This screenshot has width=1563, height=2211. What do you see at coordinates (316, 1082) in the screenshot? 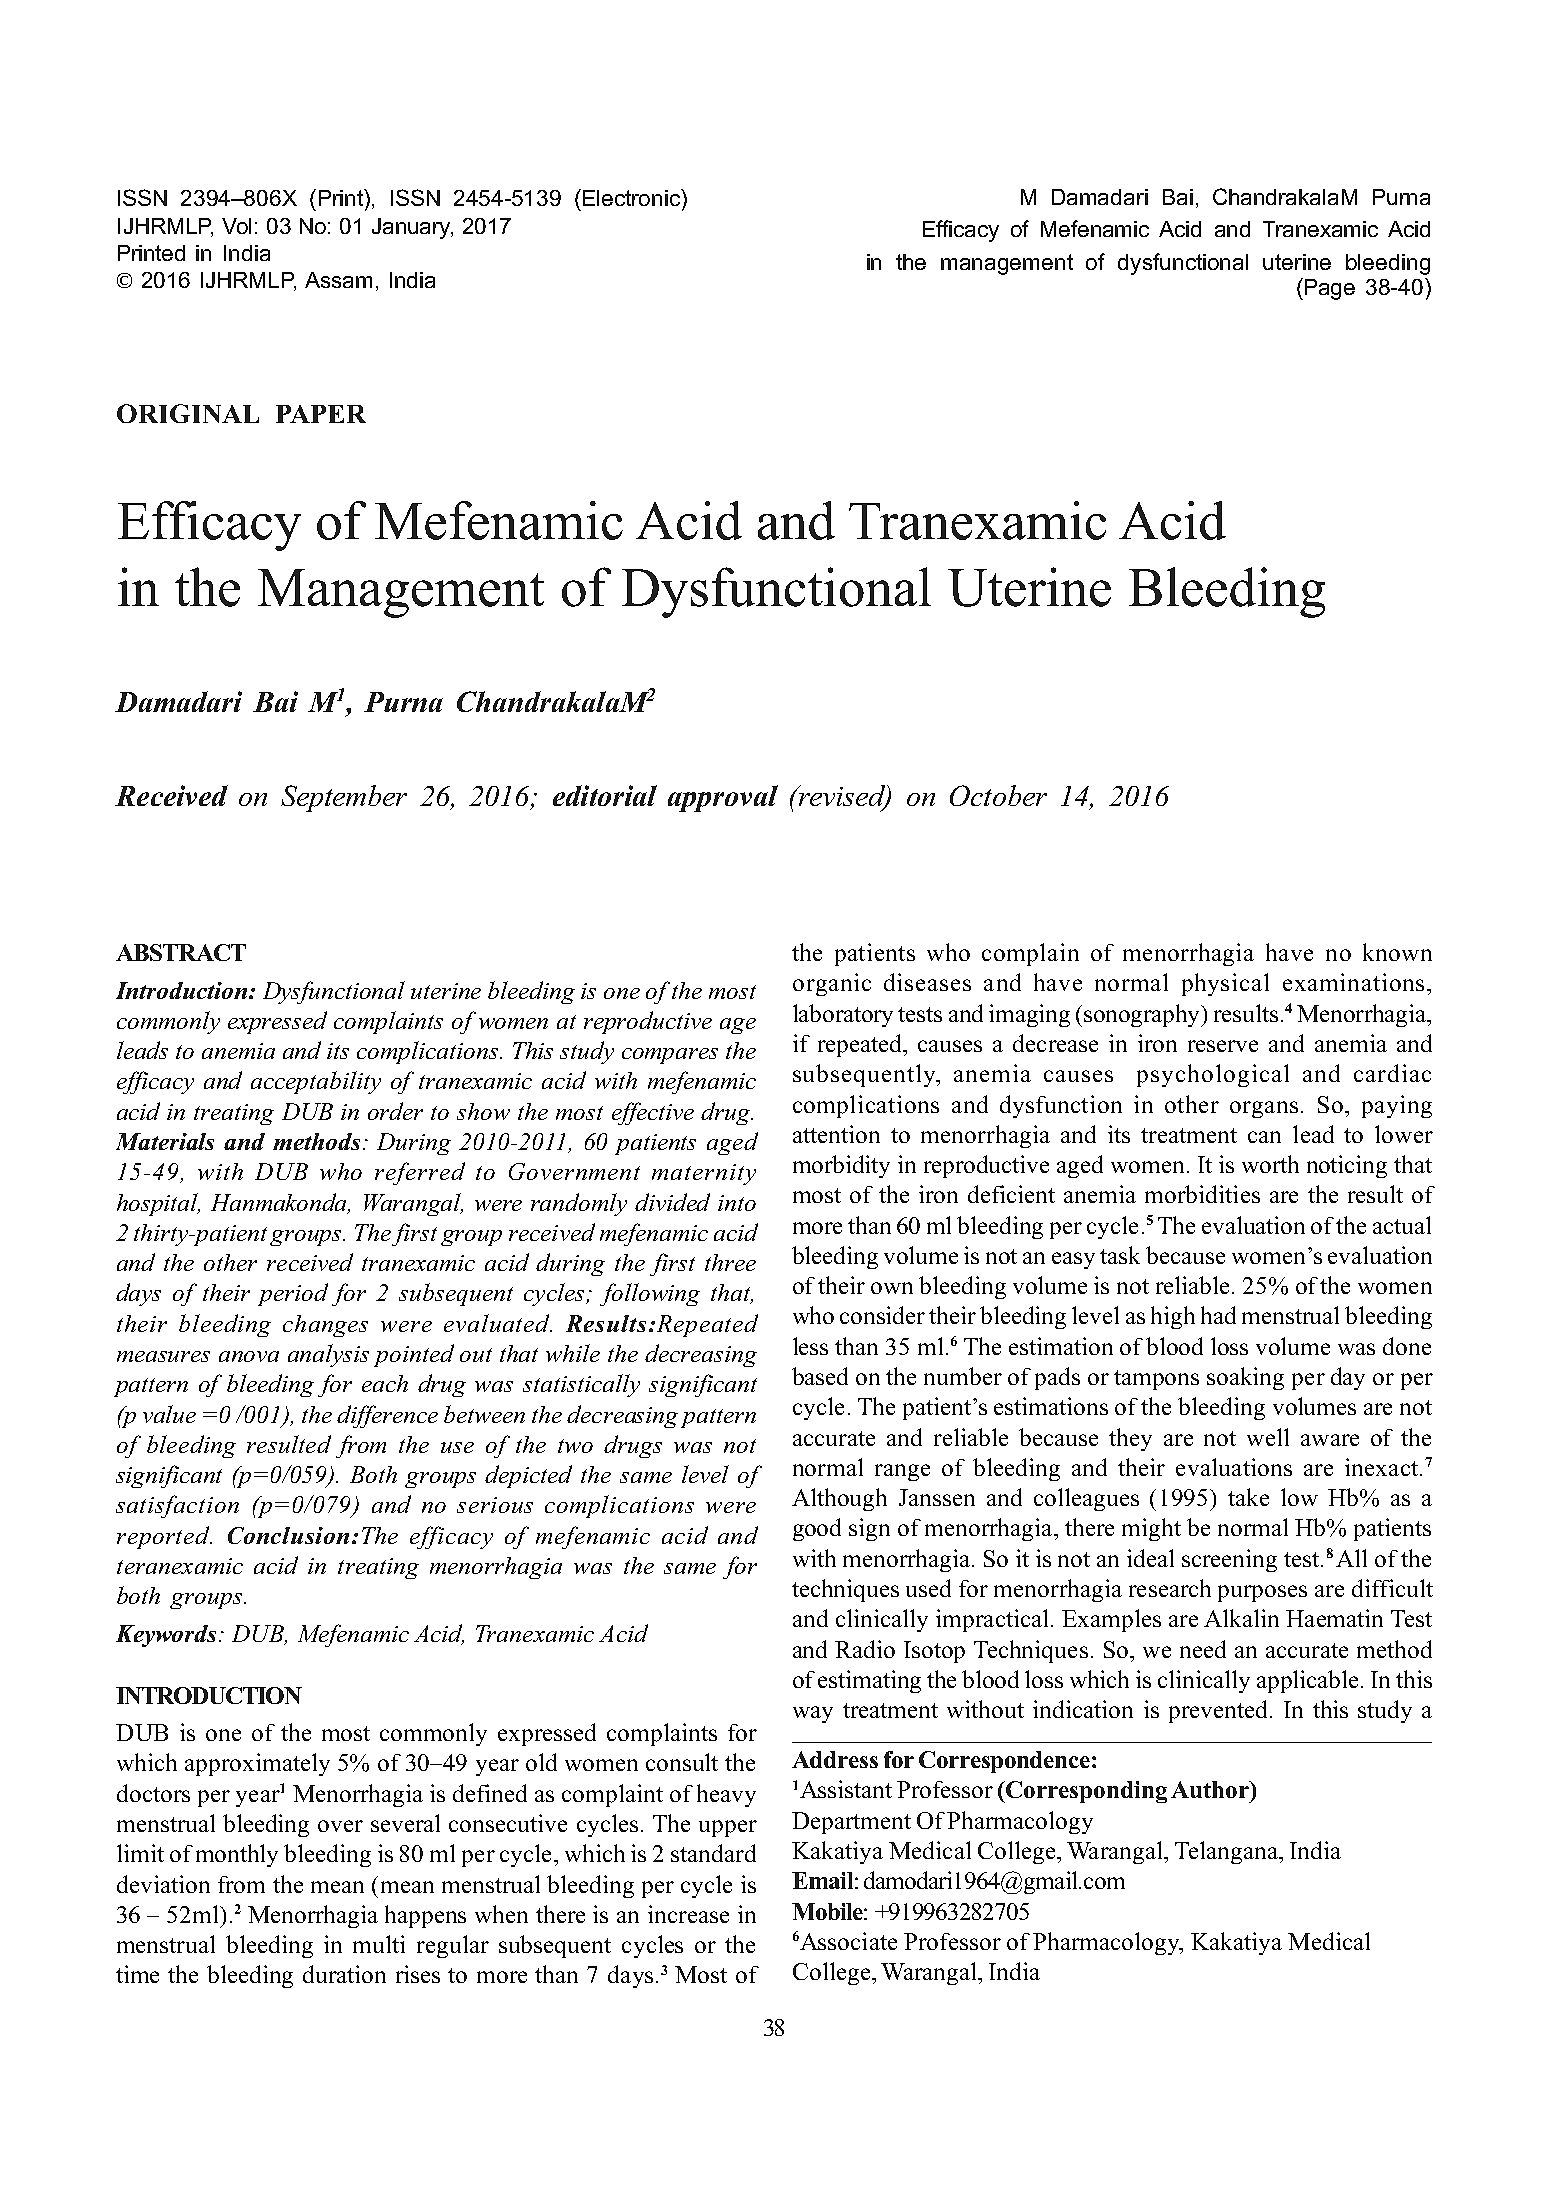
I see `acceptability` at bounding box center [316, 1082].
